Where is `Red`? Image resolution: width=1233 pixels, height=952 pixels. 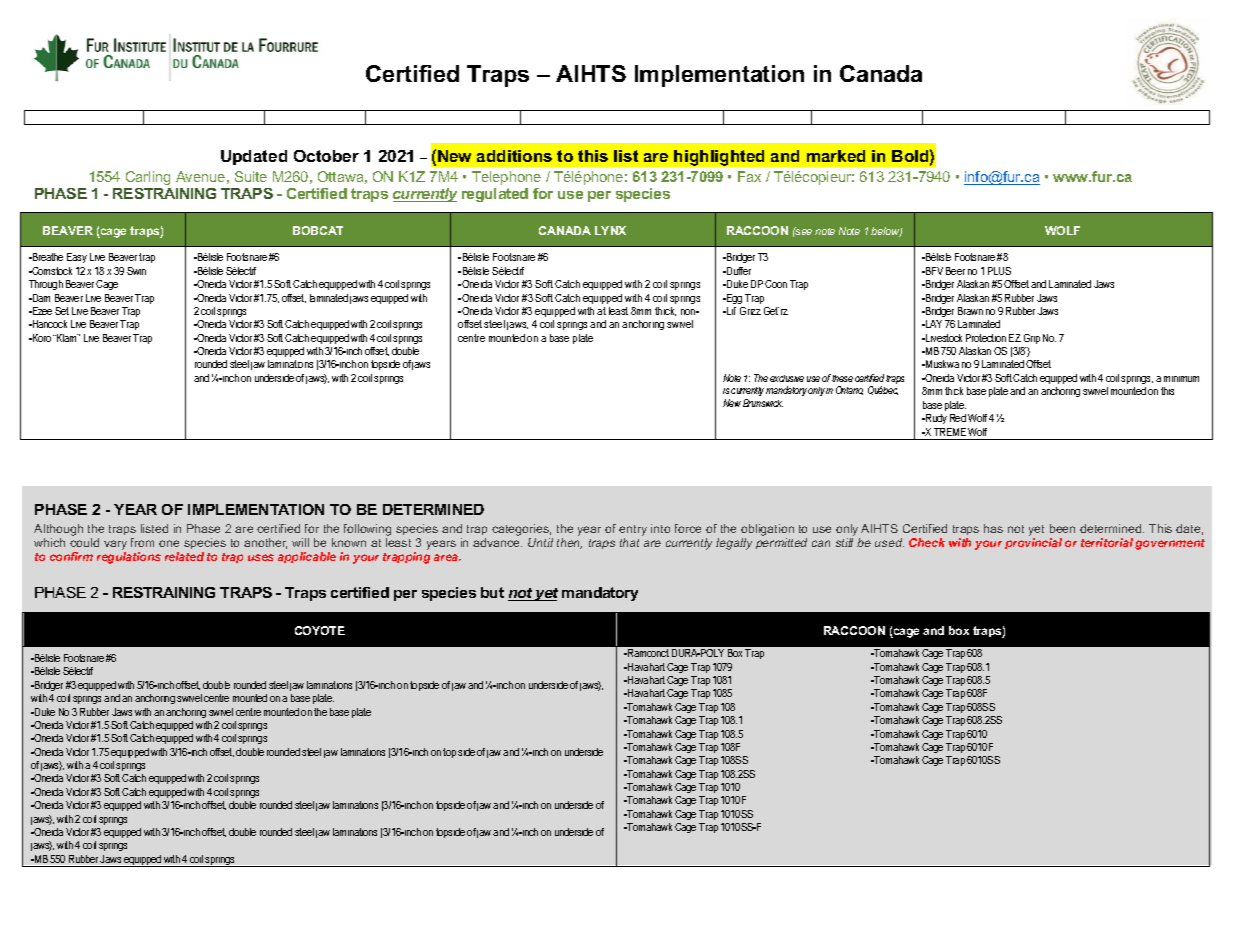 Red is located at coordinates (958, 418).
